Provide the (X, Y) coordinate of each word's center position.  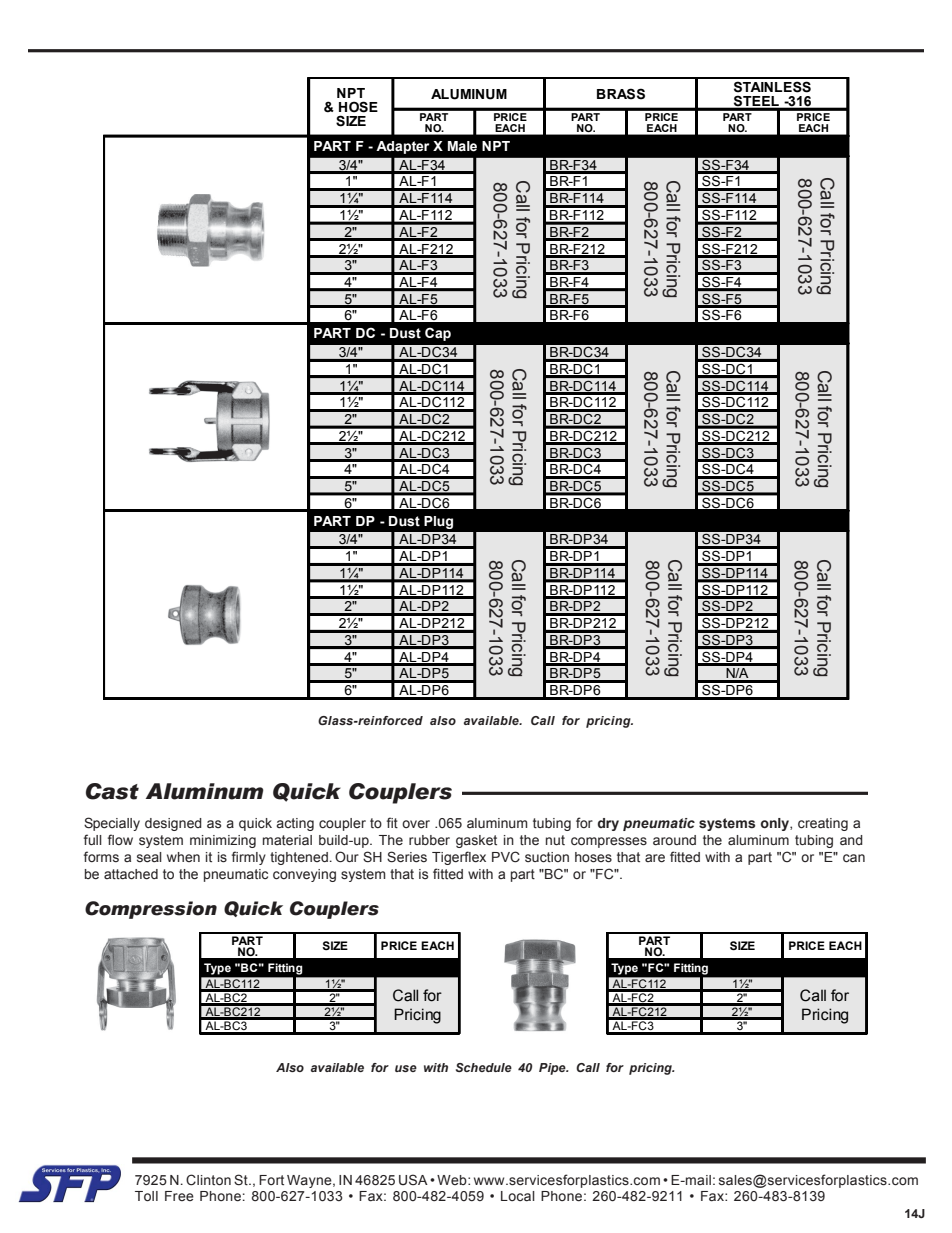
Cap (438, 334)
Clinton (208, 1180)
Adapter (402, 147)
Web (453, 1180)
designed (173, 824)
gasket (476, 841)
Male (462, 146)
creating (823, 824)
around (674, 840)
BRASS (621, 94)
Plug (438, 522)
